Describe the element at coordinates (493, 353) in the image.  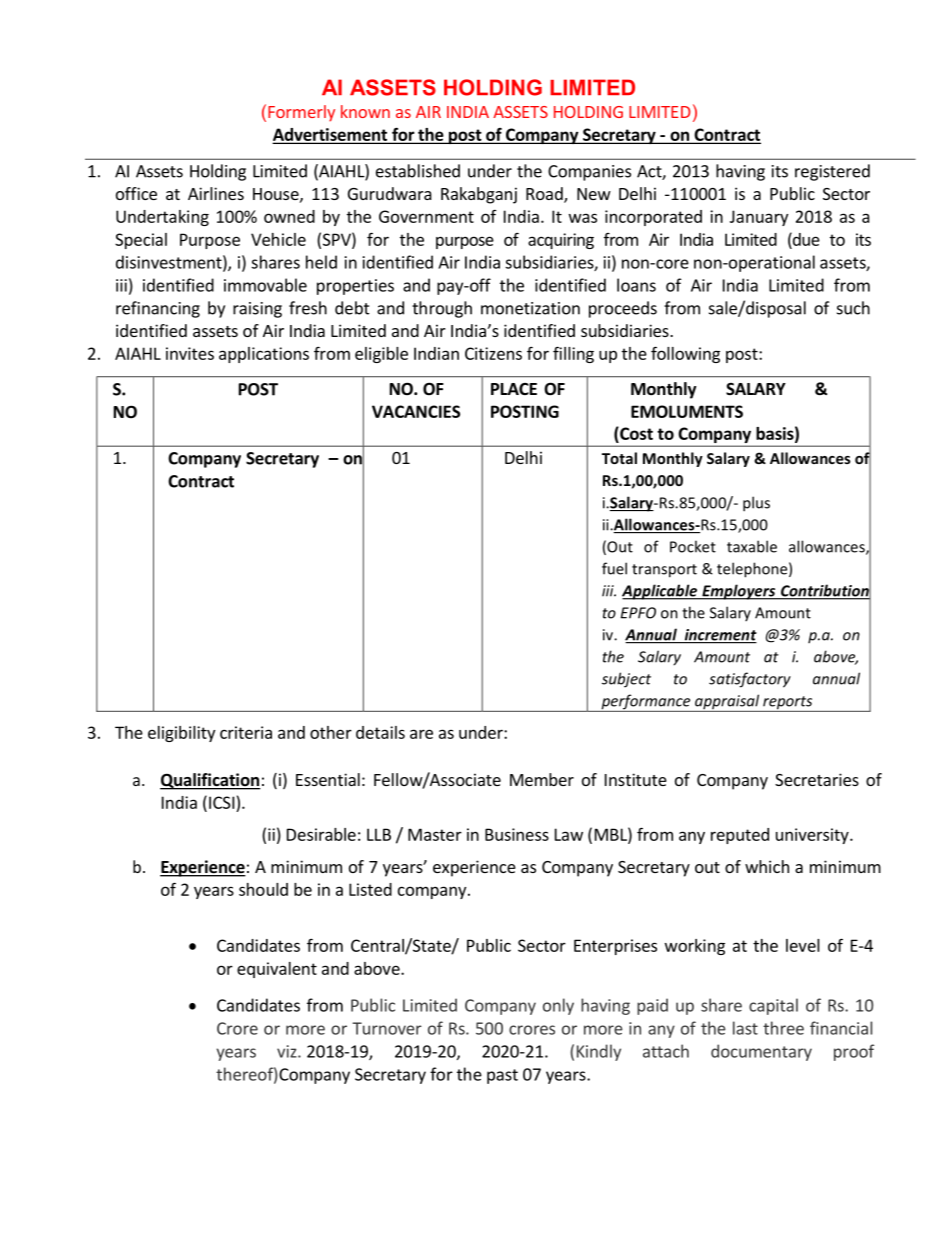
I see `Citizens` at that location.
